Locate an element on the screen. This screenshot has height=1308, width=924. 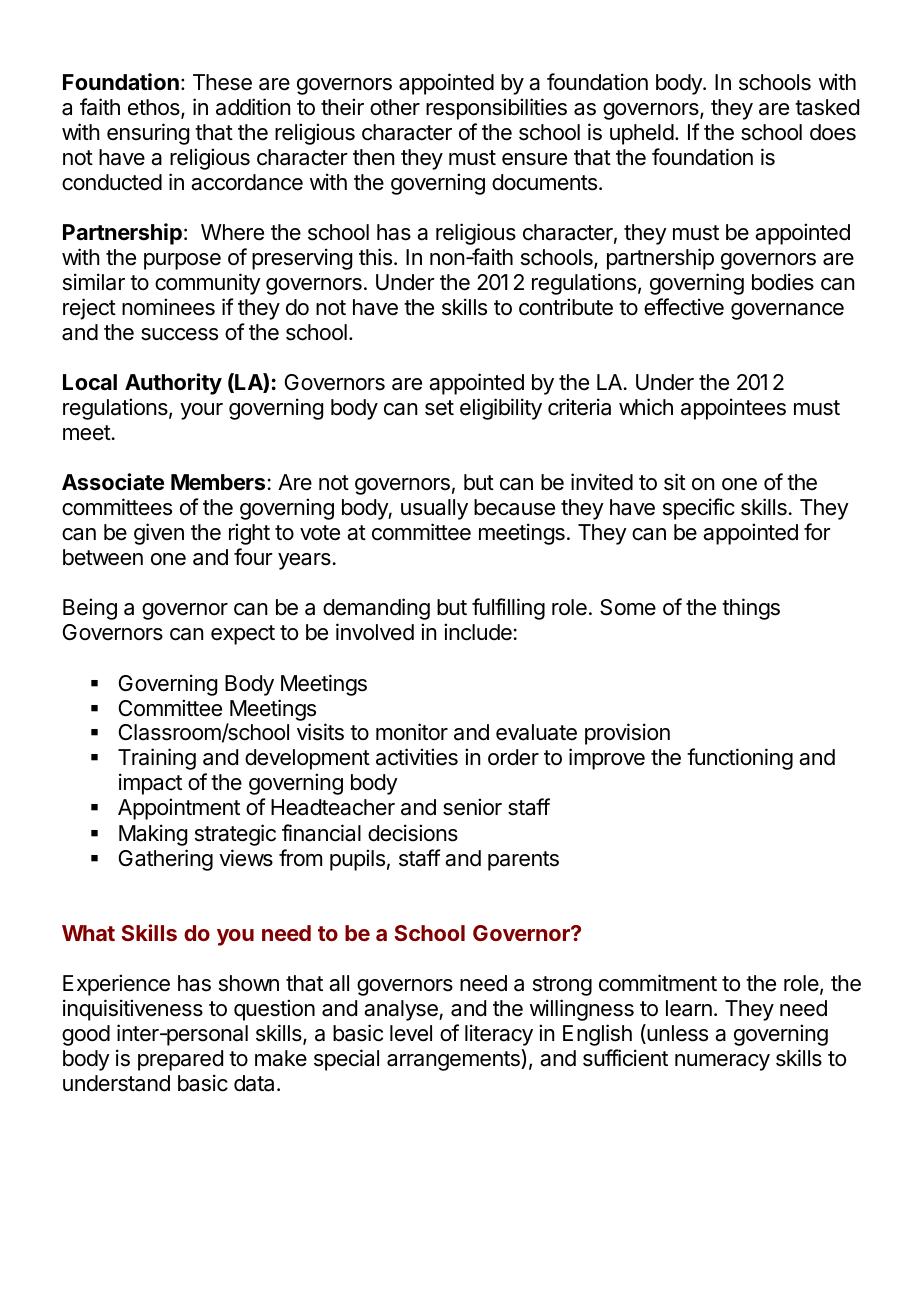
arrangements is located at coordinates (454, 1060).
